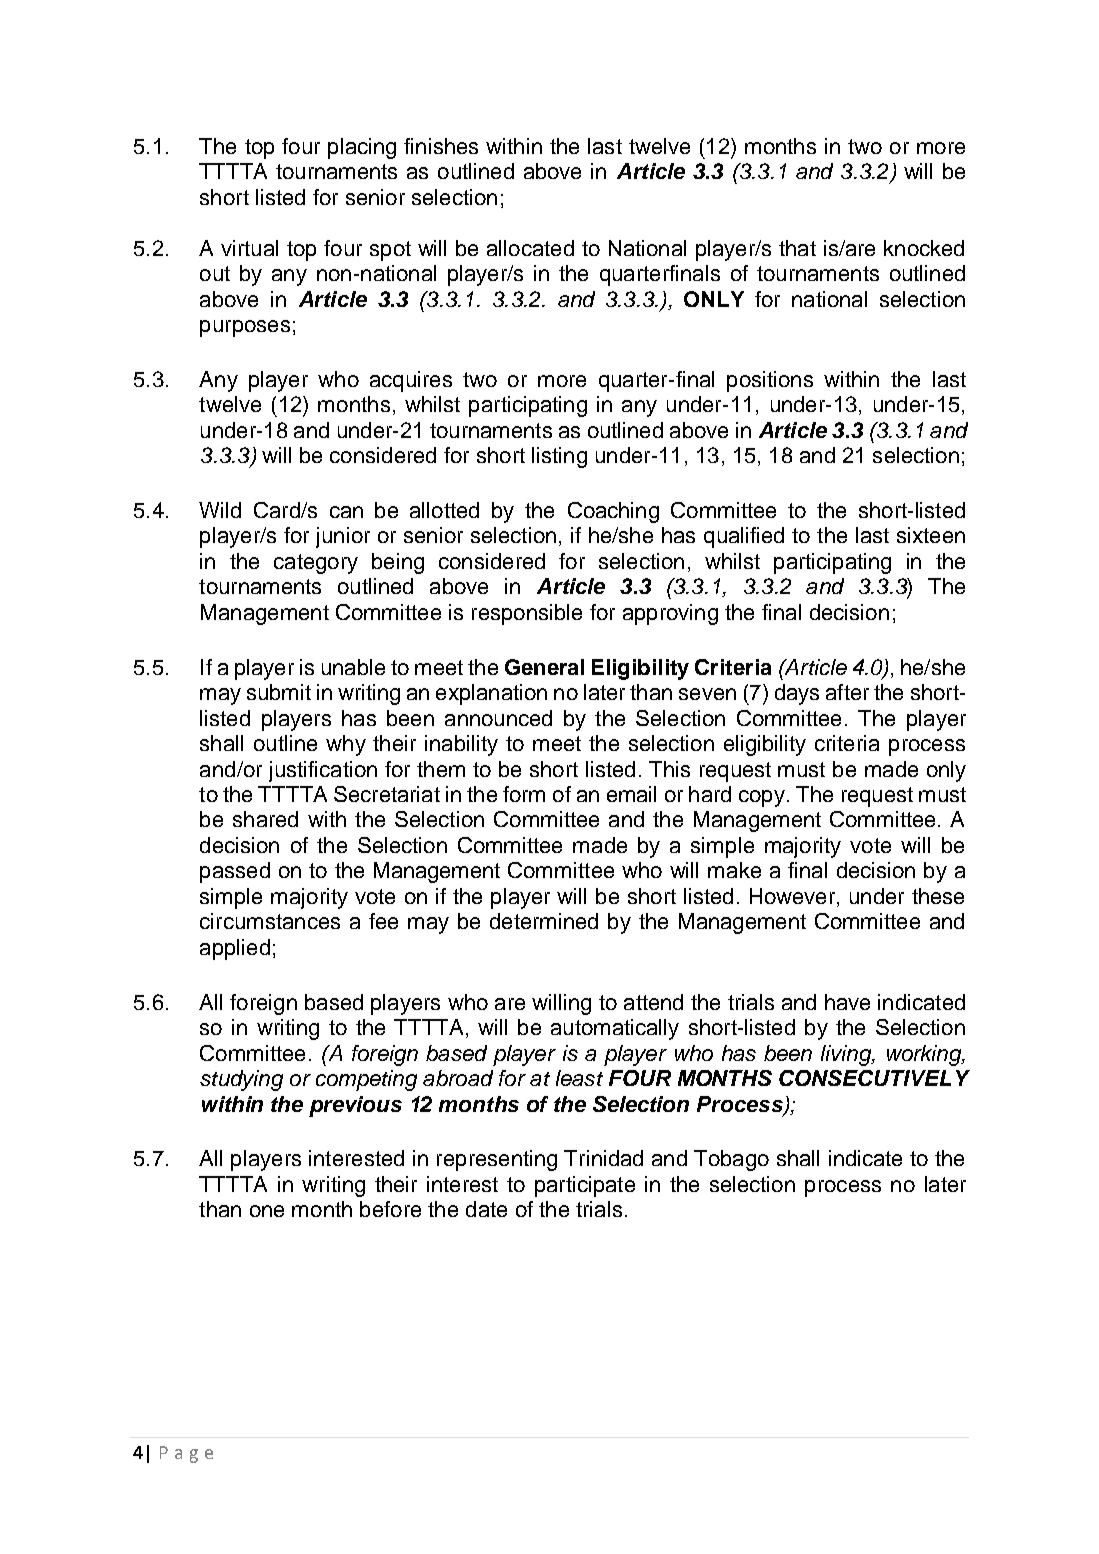  What do you see at coordinates (559, 457) in the screenshot?
I see `listing` at bounding box center [559, 457].
